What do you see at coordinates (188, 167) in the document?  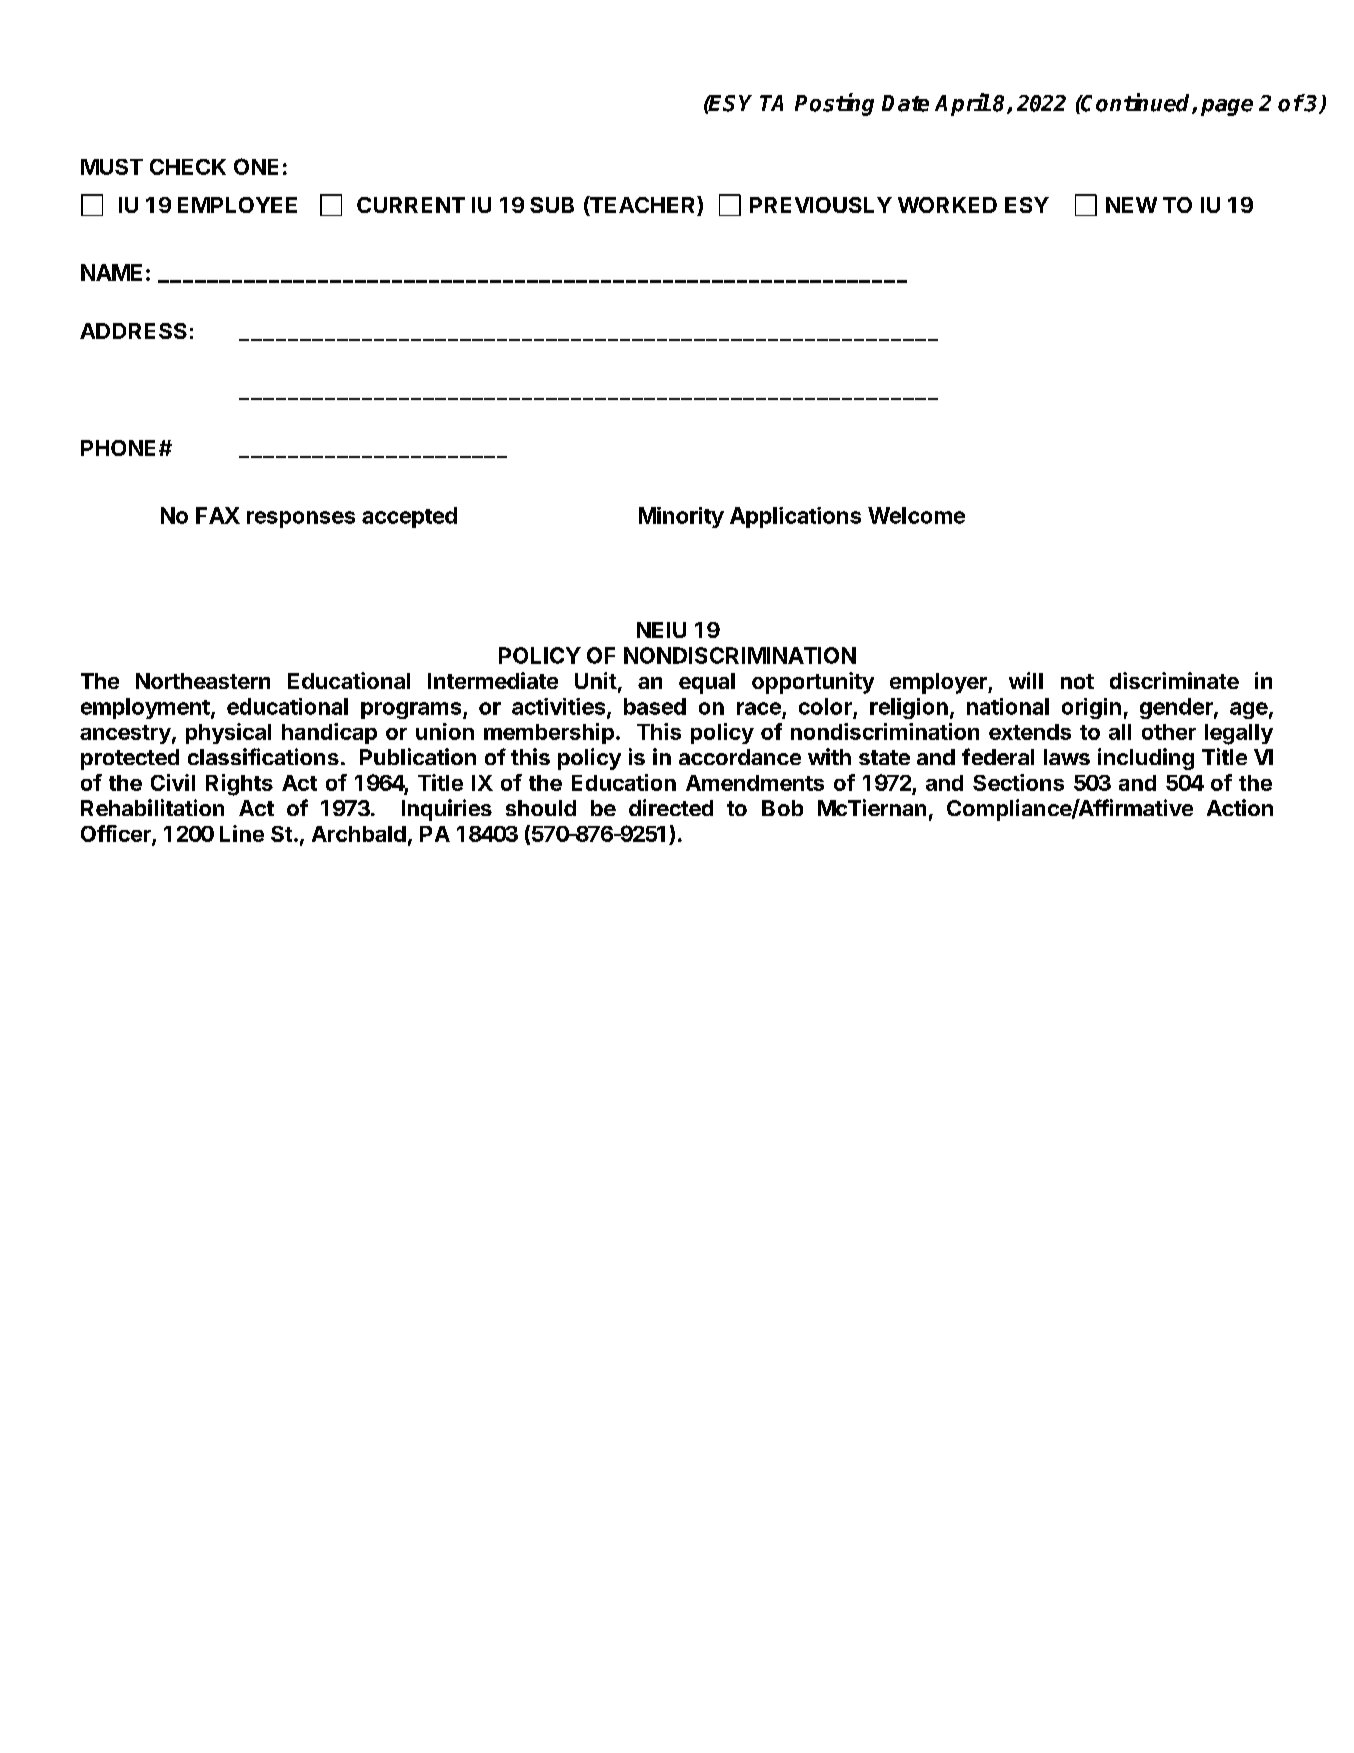 I see `CHECK` at bounding box center [188, 167].
